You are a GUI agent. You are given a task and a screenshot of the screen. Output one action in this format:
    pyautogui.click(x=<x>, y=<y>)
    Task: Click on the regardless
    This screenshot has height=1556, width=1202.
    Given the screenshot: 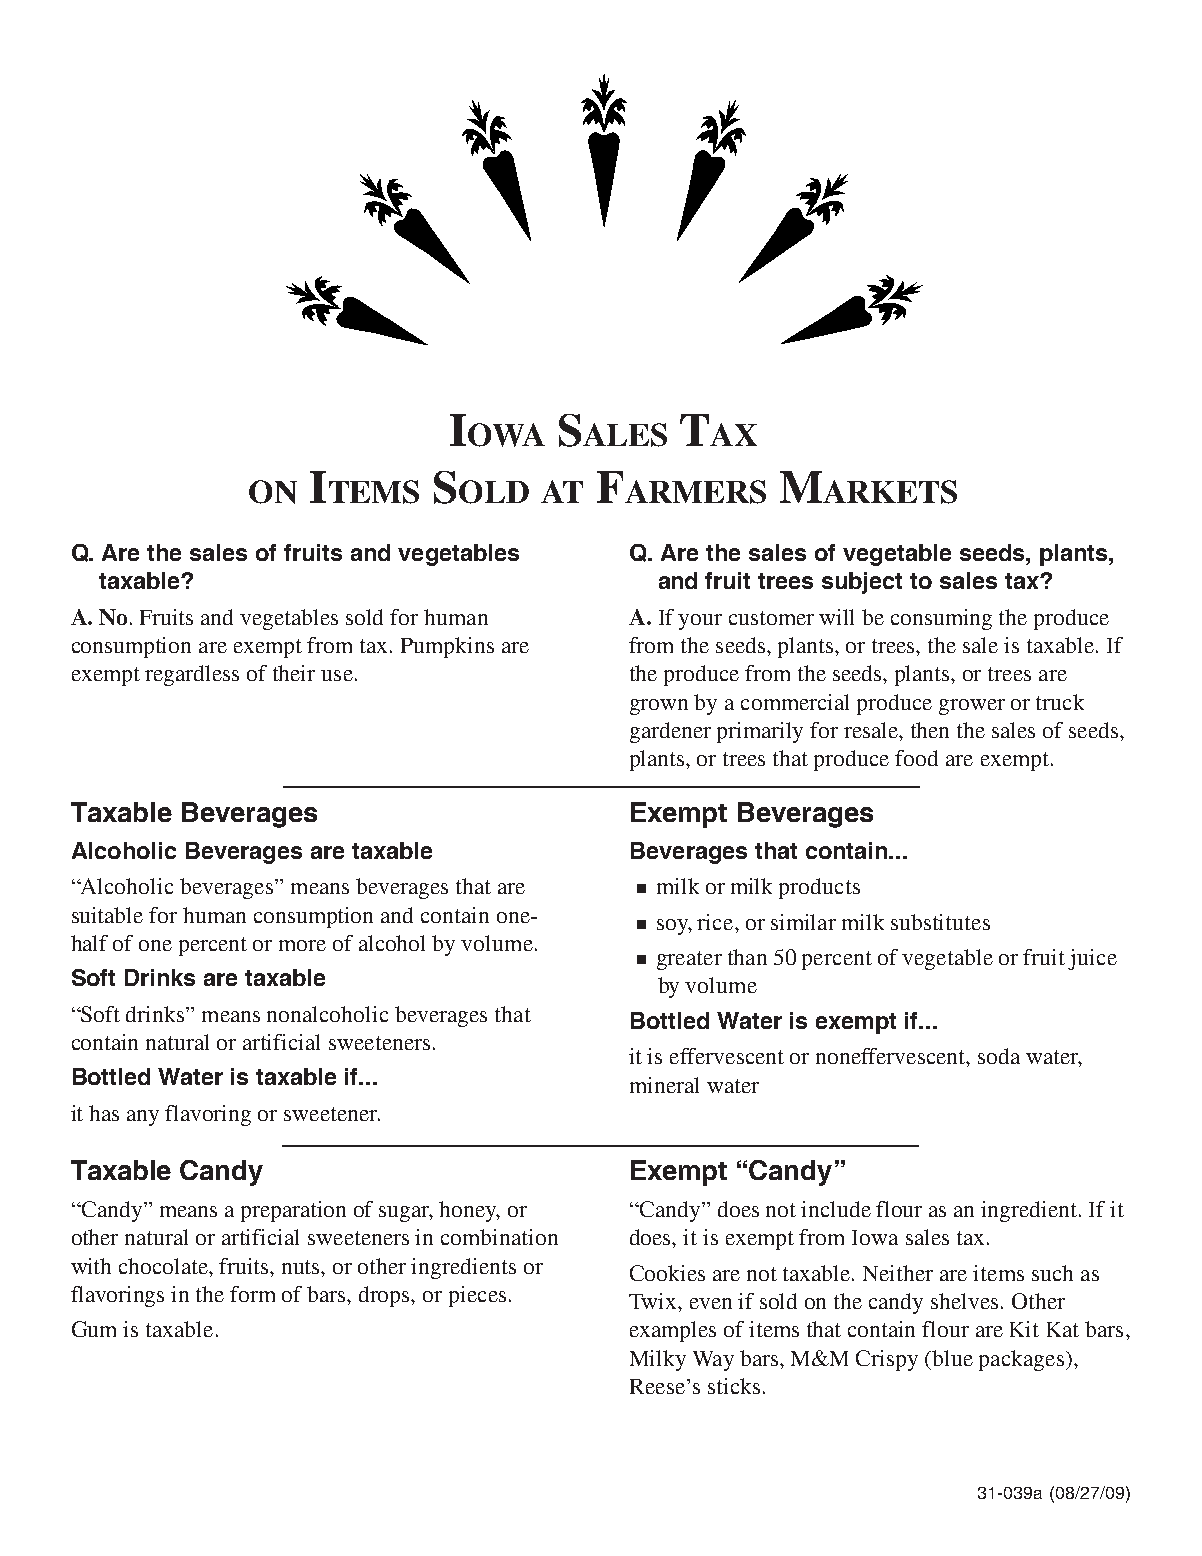 What is the action you would take?
    pyautogui.click(x=192, y=675)
